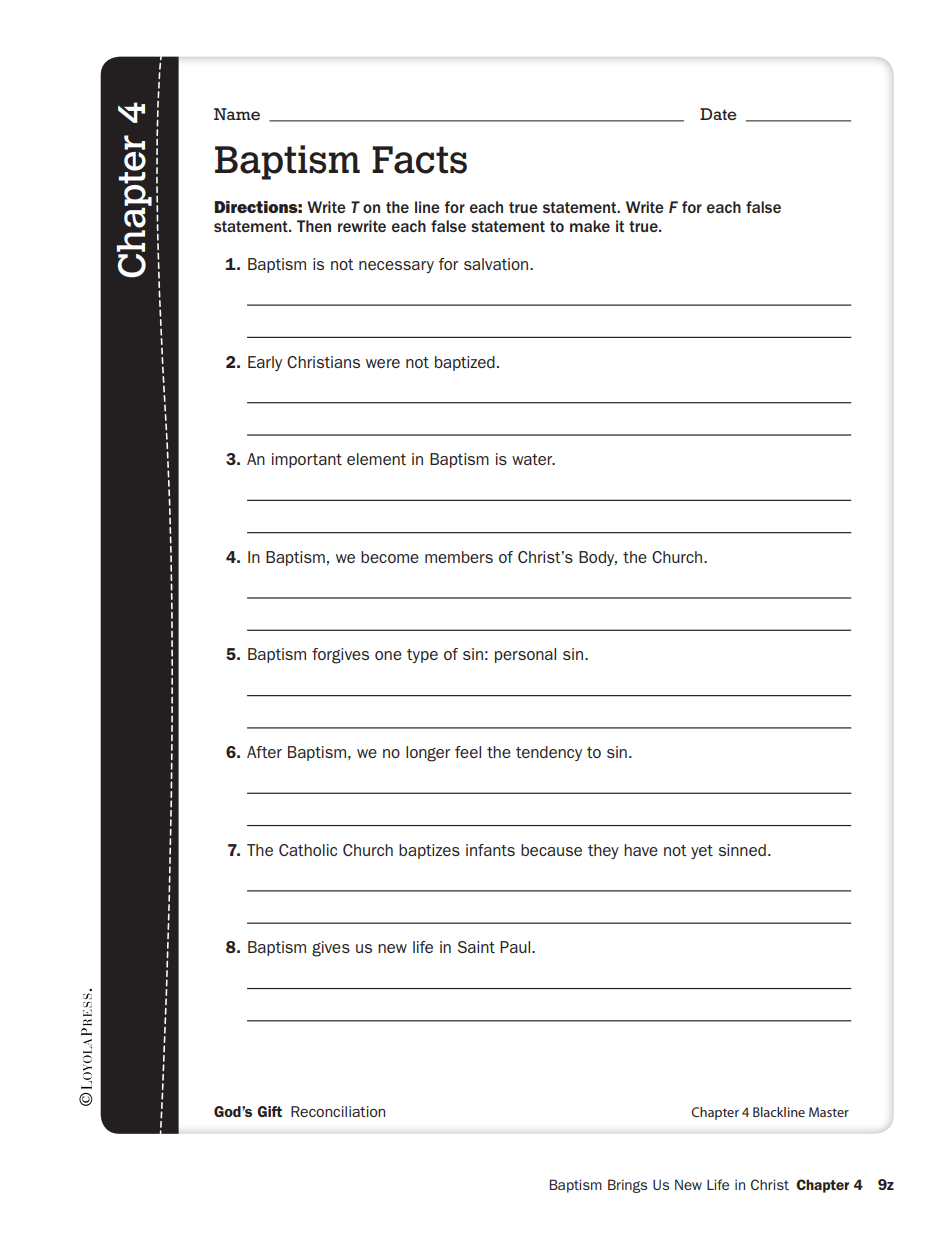 Image resolution: width=952 pixels, height=1233 pixels. Describe the element at coordinates (237, 114) in the screenshot. I see `Name` at that location.
